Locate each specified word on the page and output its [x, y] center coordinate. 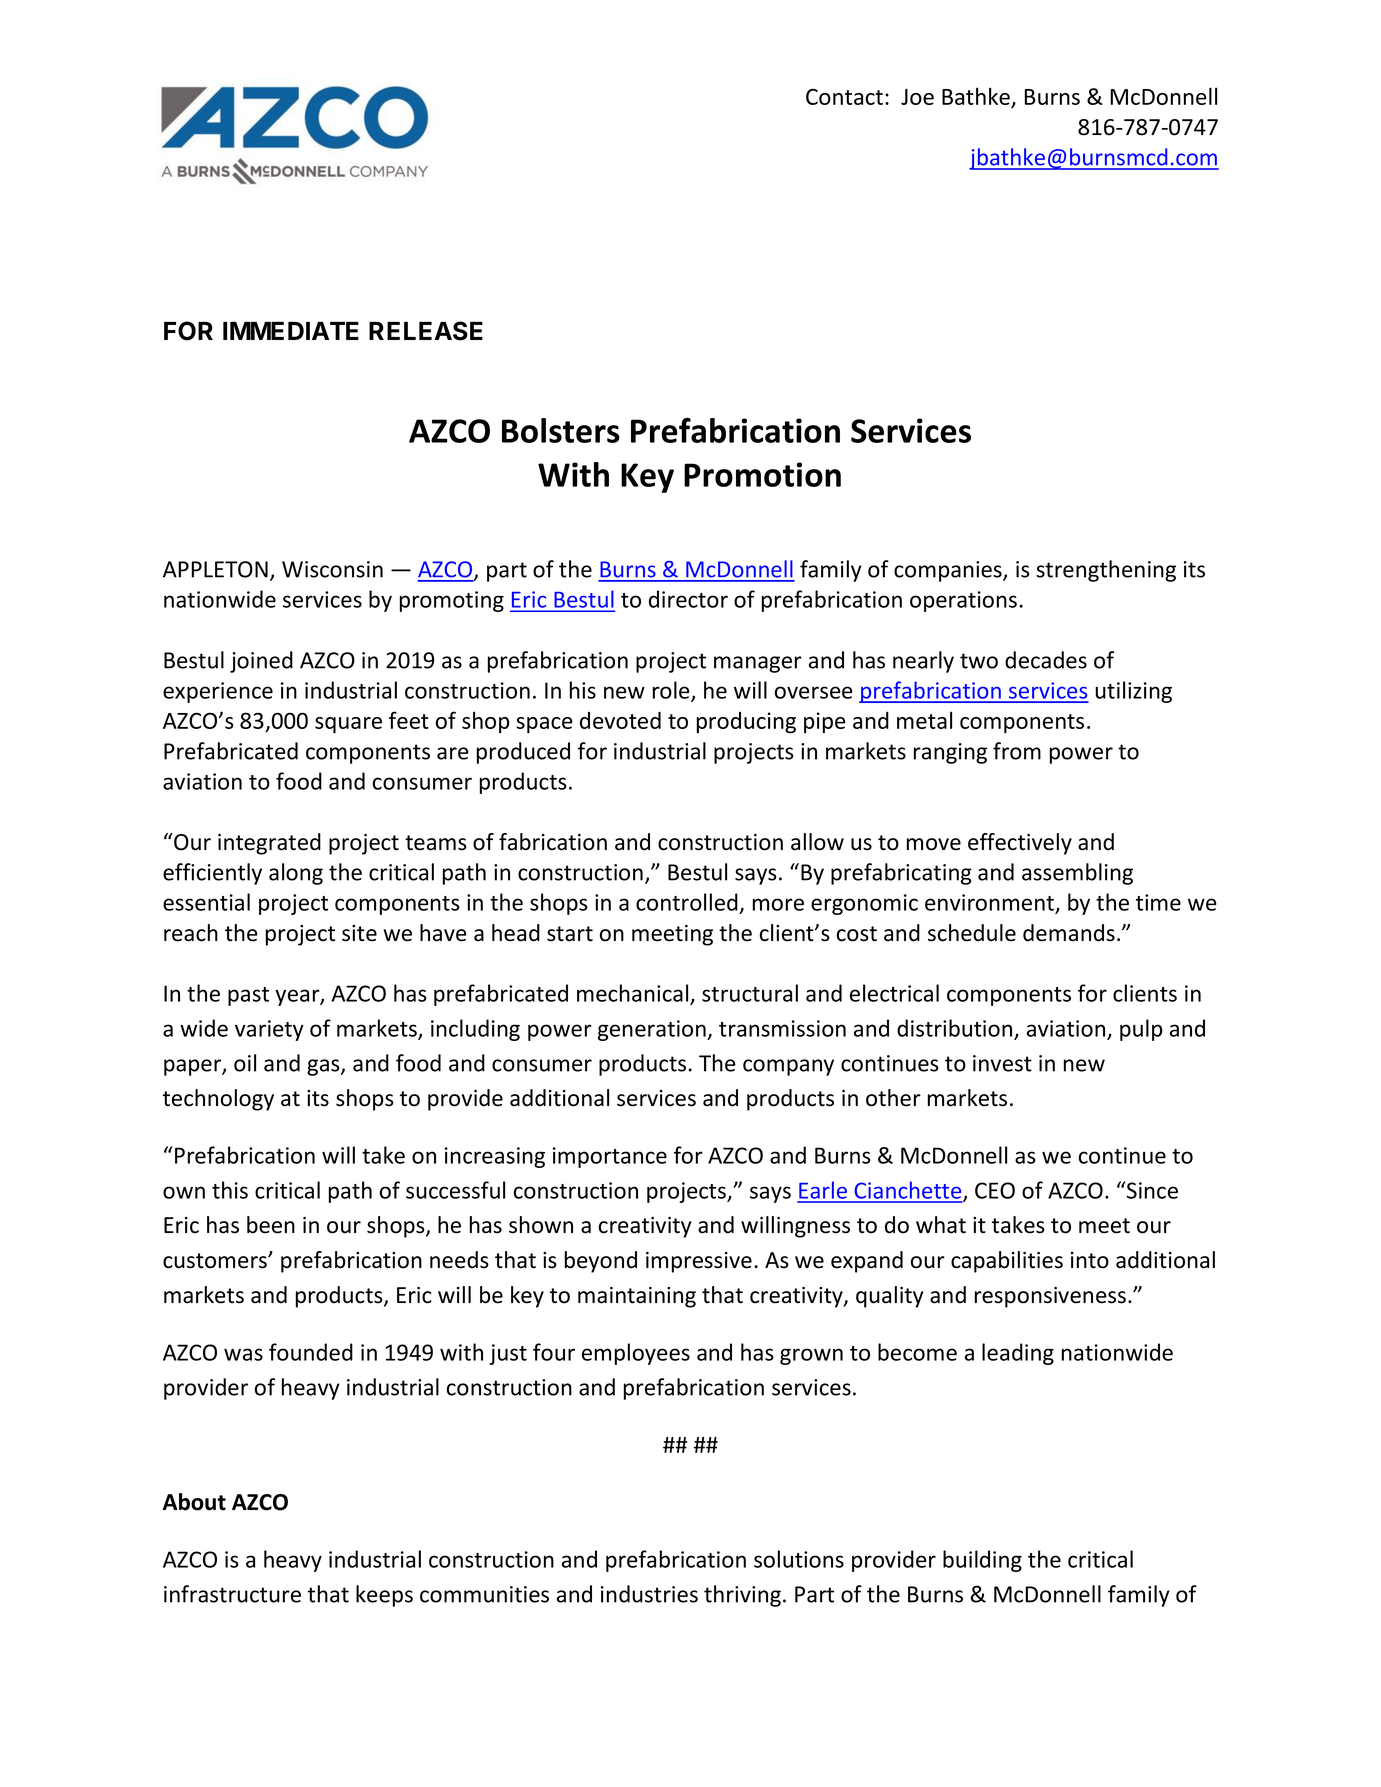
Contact [844, 97]
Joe [917, 97]
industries [649, 1594]
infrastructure [232, 1594]
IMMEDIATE [291, 331]
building [982, 1561]
